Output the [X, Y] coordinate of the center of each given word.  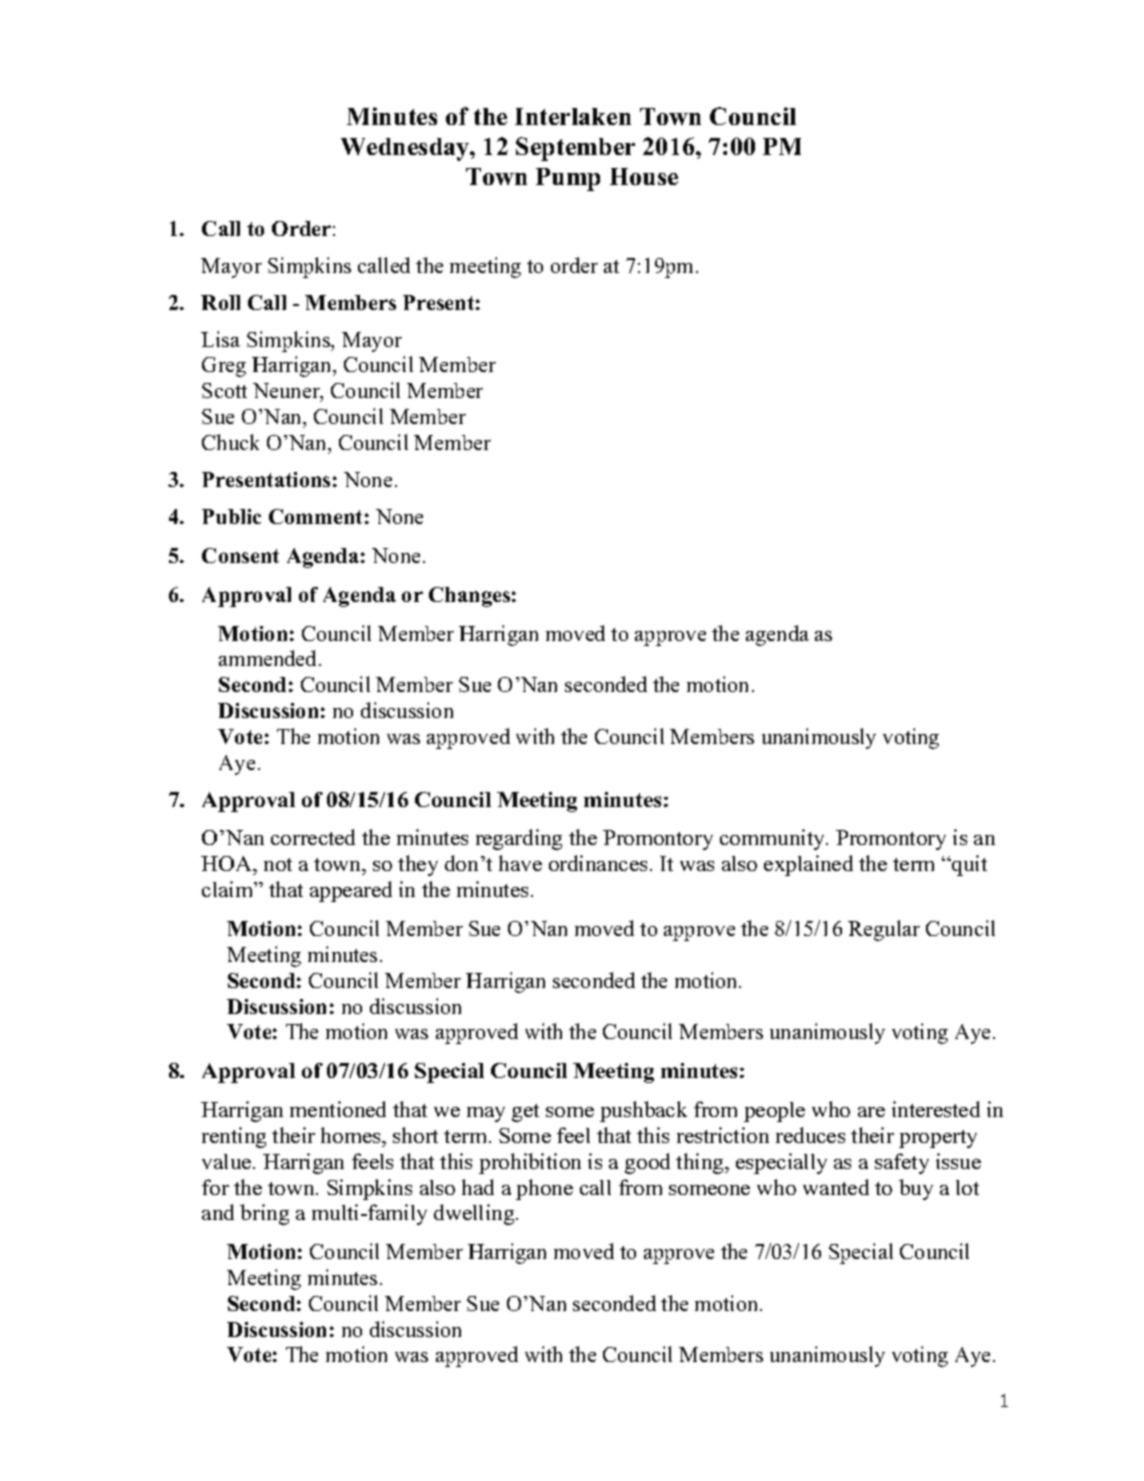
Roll [220, 302]
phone [544, 1189]
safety [902, 1163]
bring [264, 1214]
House [644, 176]
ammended [269, 658]
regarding [519, 839]
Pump [568, 179]
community [773, 839]
